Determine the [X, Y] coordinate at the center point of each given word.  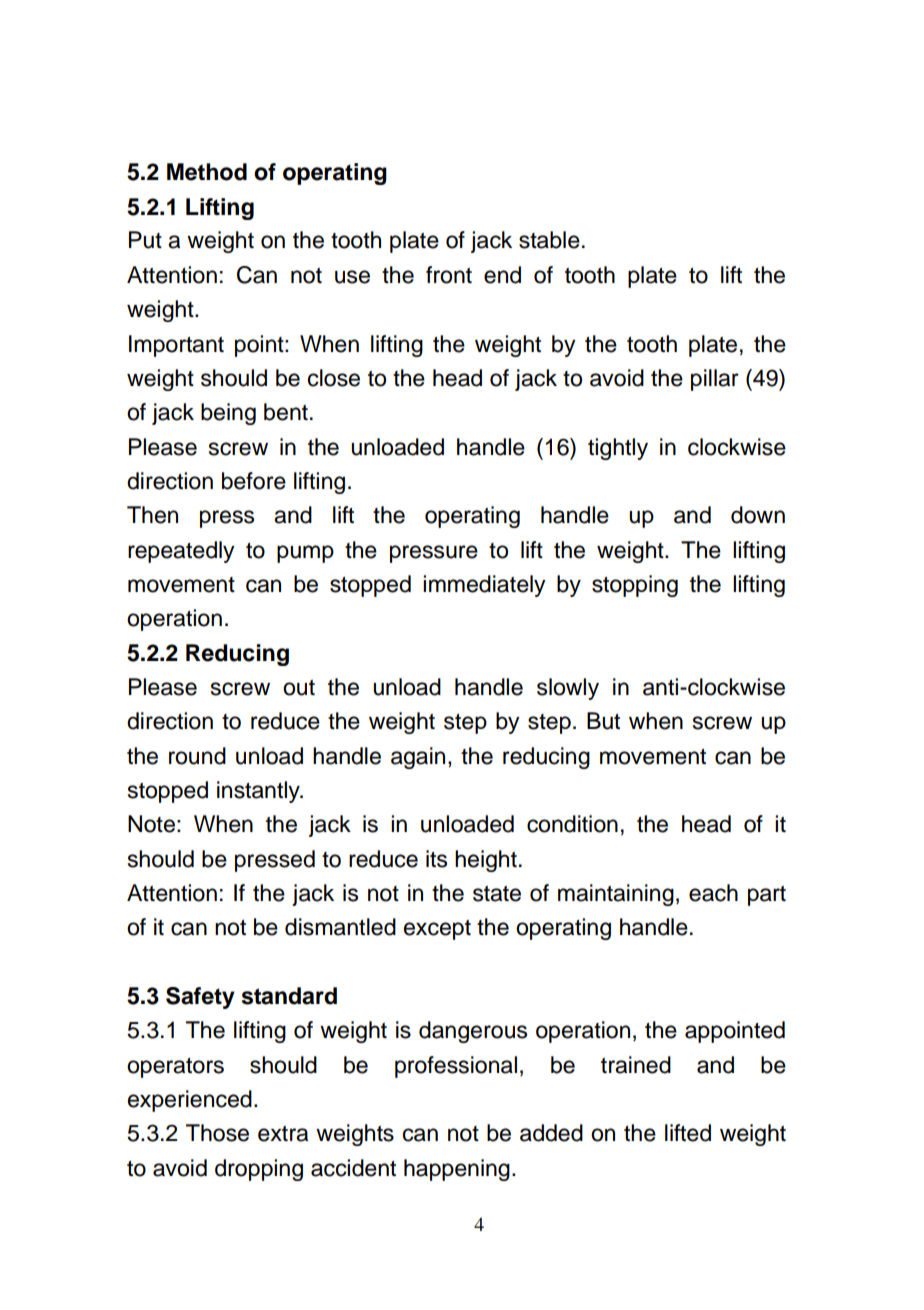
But [603, 721]
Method [207, 172]
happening [457, 1170]
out [299, 688]
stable [549, 240]
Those [217, 1133]
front [449, 275]
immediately [484, 586]
